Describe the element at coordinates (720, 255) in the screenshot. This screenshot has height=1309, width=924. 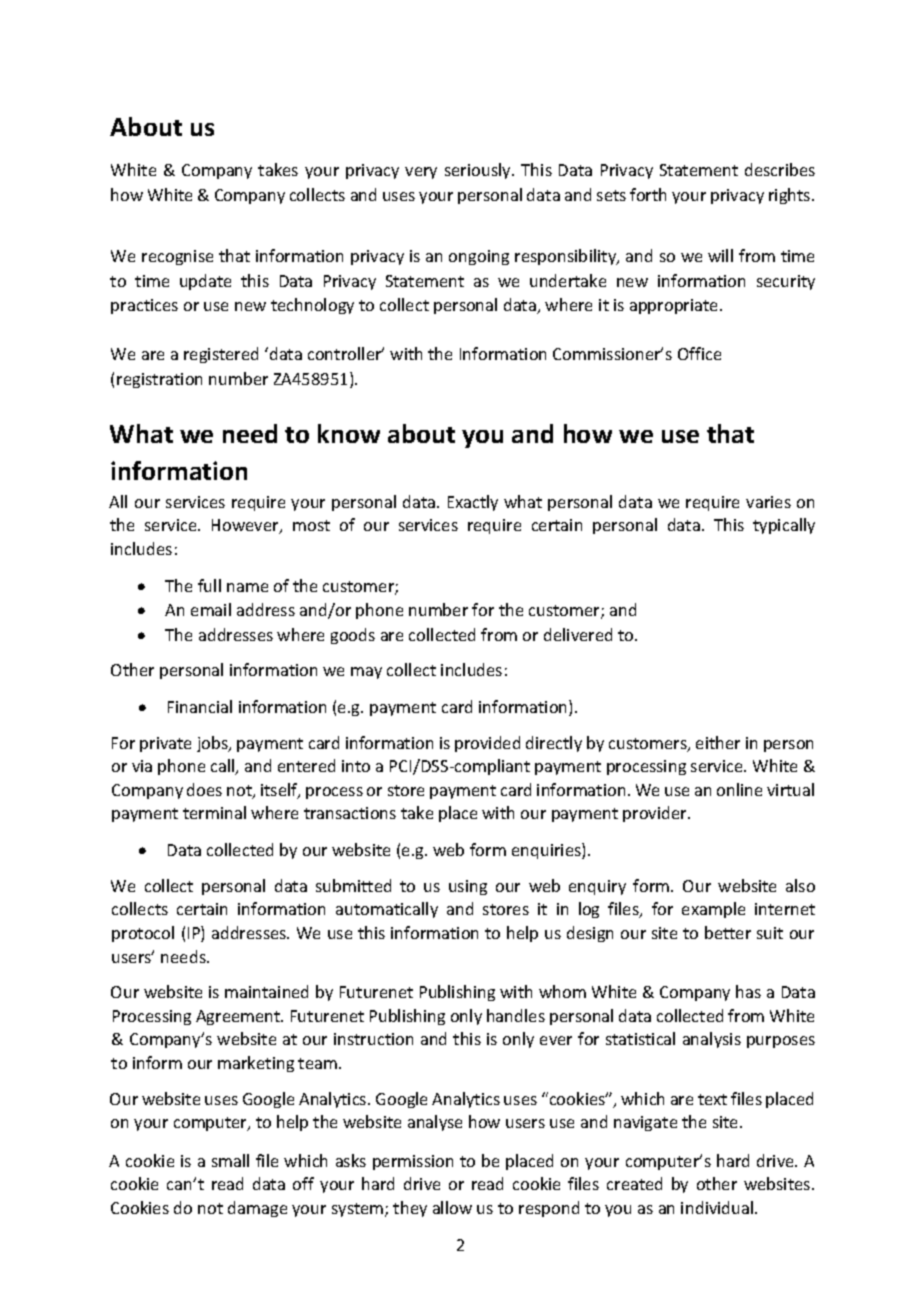
I see `will` at that location.
